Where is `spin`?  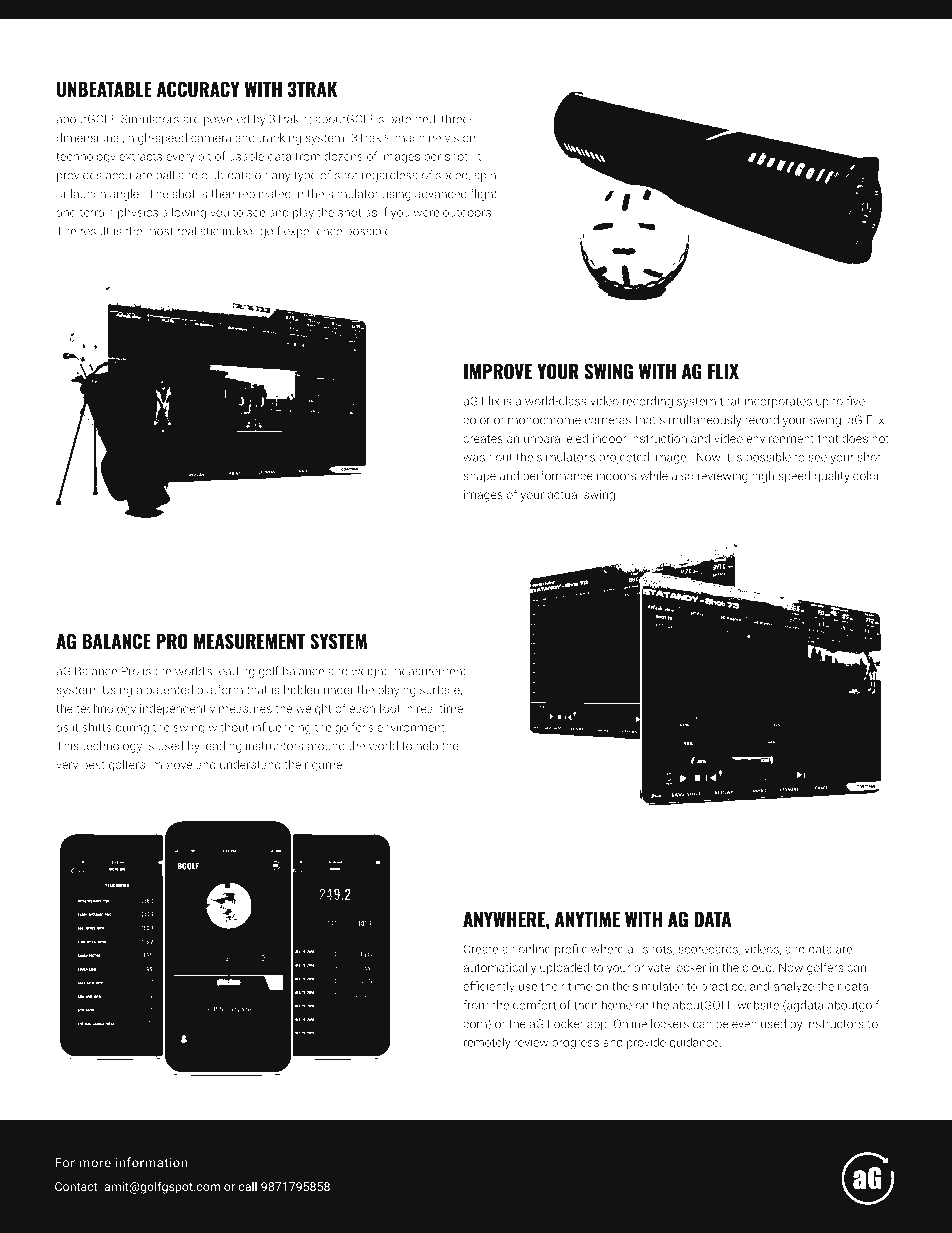
spin is located at coordinates (485, 176).
